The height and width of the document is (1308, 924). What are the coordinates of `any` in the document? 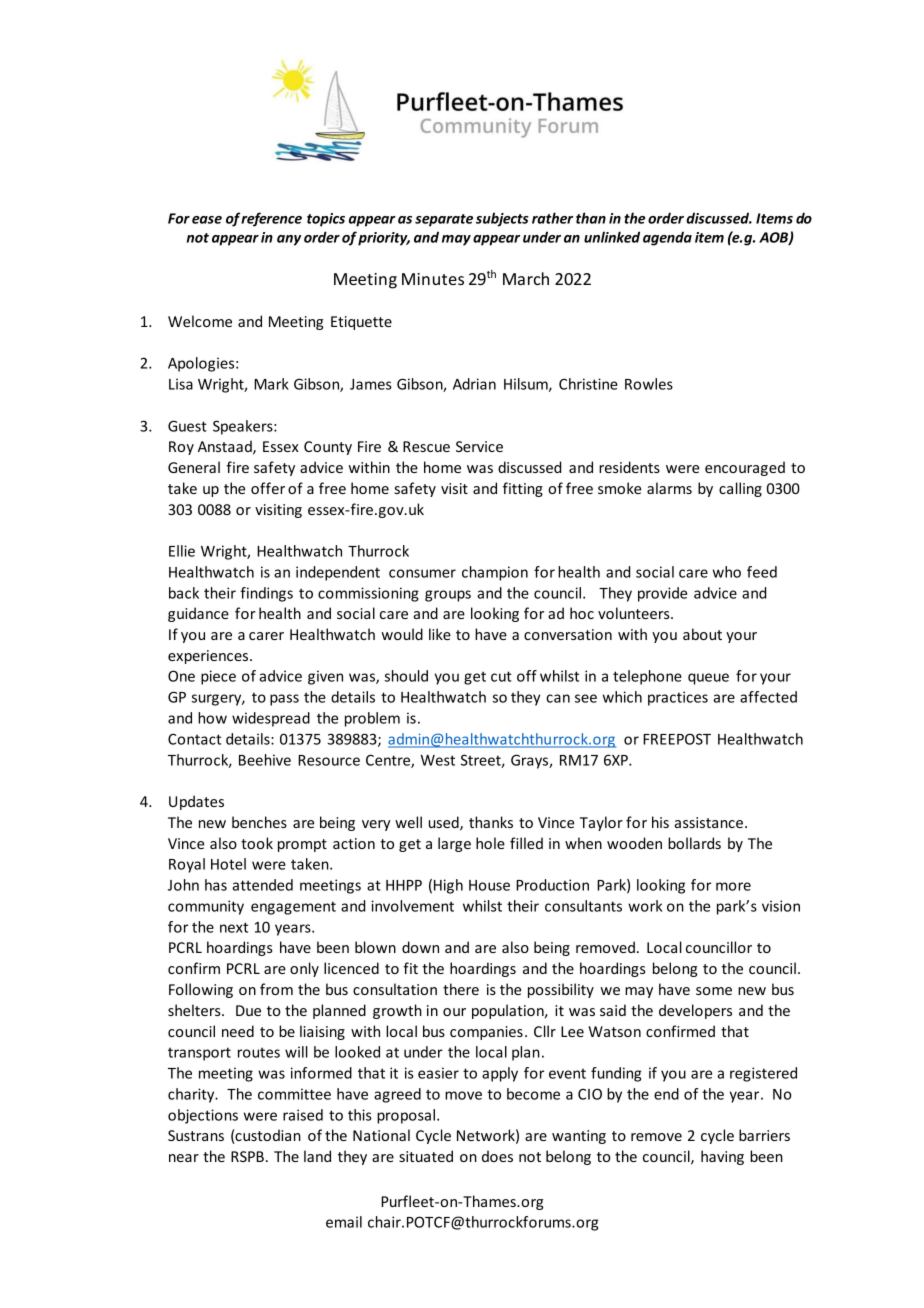 It's located at (289, 240).
